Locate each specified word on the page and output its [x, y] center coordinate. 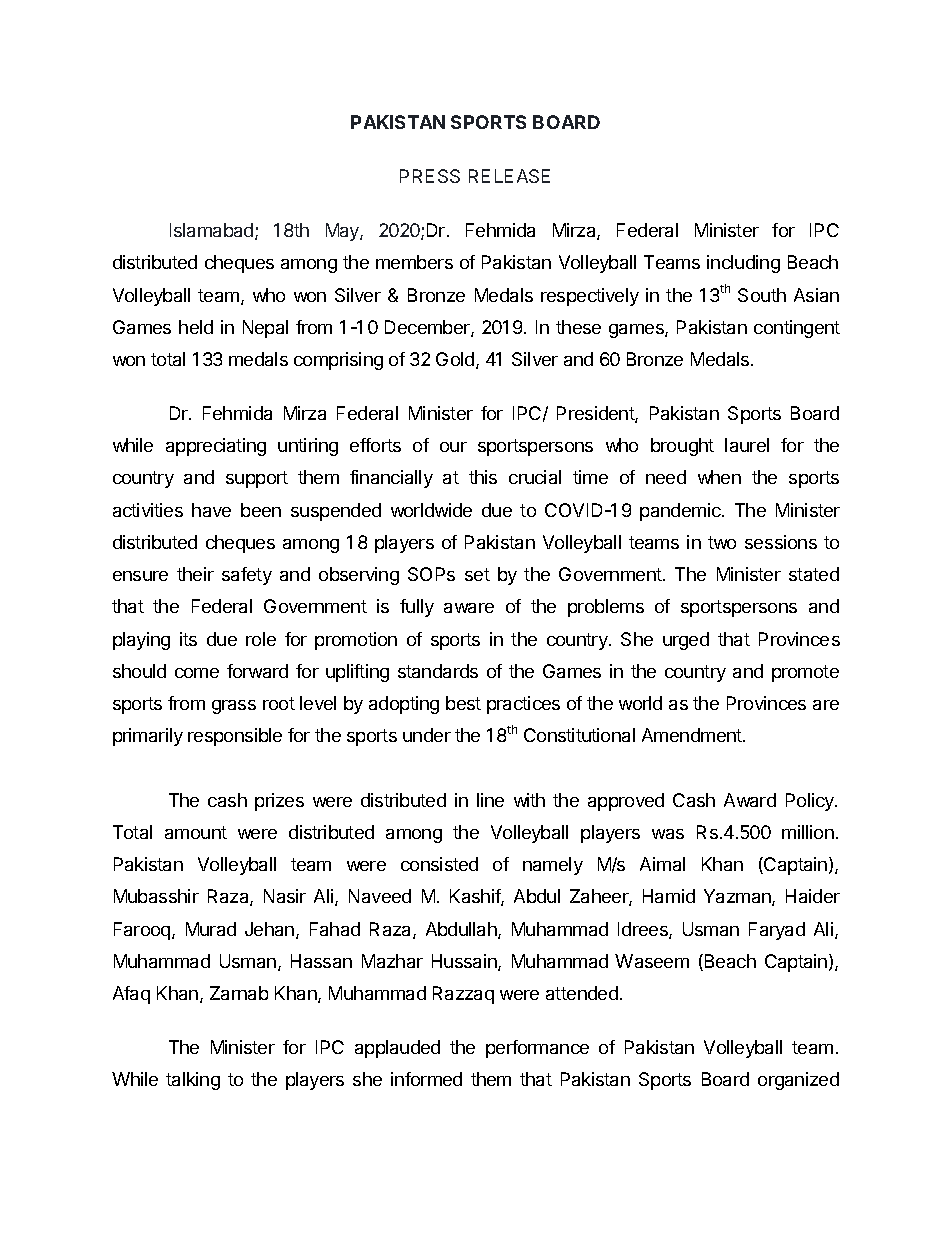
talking [193, 1081]
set [477, 574]
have [211, 510]
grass [234, 707]
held [196, 327]
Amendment [693, 735]
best [463, 703]
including [743, 264]
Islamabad [213, 231]
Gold [456, 360]
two [722, 542]
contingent [797, 329]
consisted [439, 864]
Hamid [669, 896]
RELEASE [509, 176]
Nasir [285, 896]
